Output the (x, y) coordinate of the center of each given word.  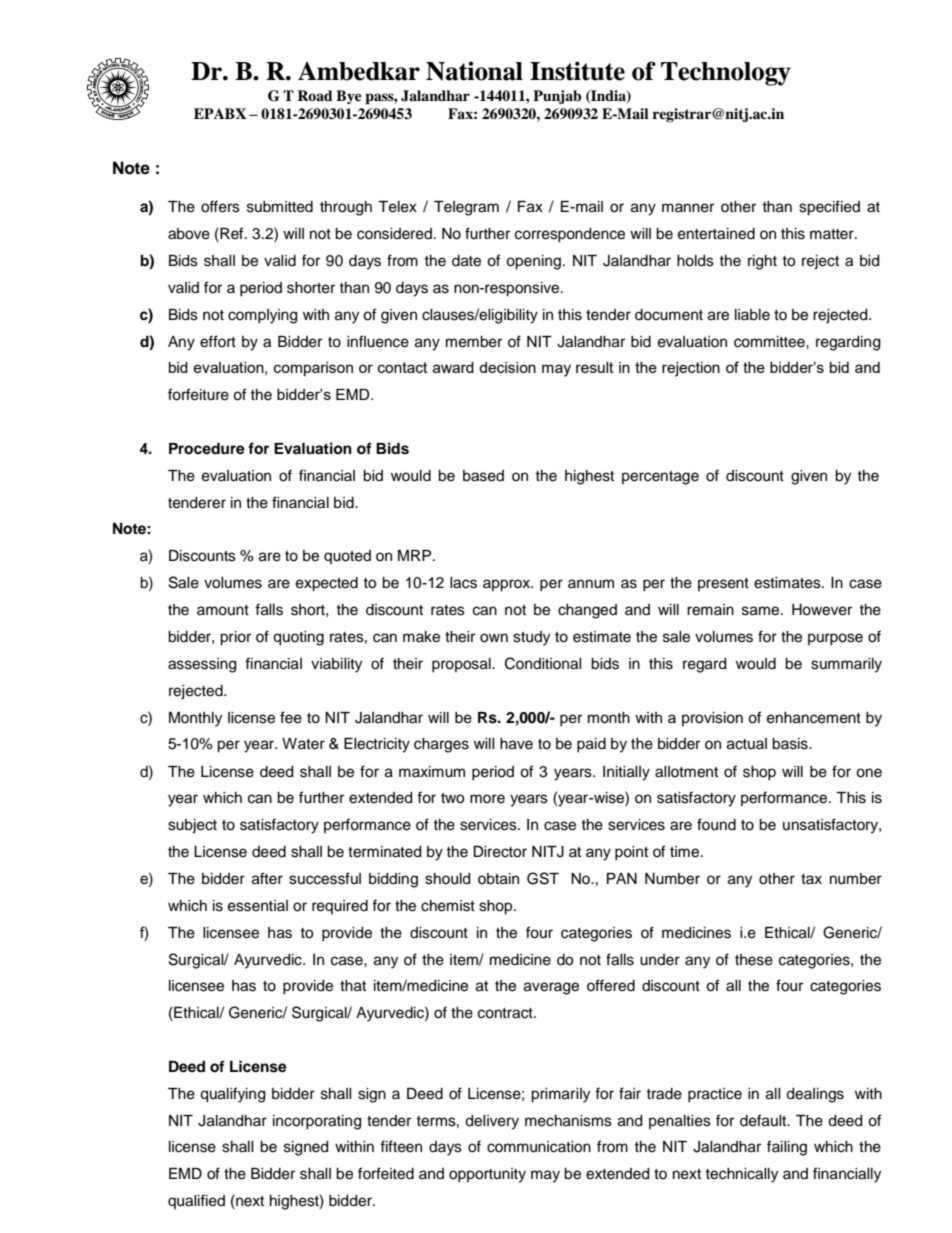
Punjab (557, 97)
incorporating (317, 1122)
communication (539, 1147)
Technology (726, 74)
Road (315, 95)
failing (787, 1148)
